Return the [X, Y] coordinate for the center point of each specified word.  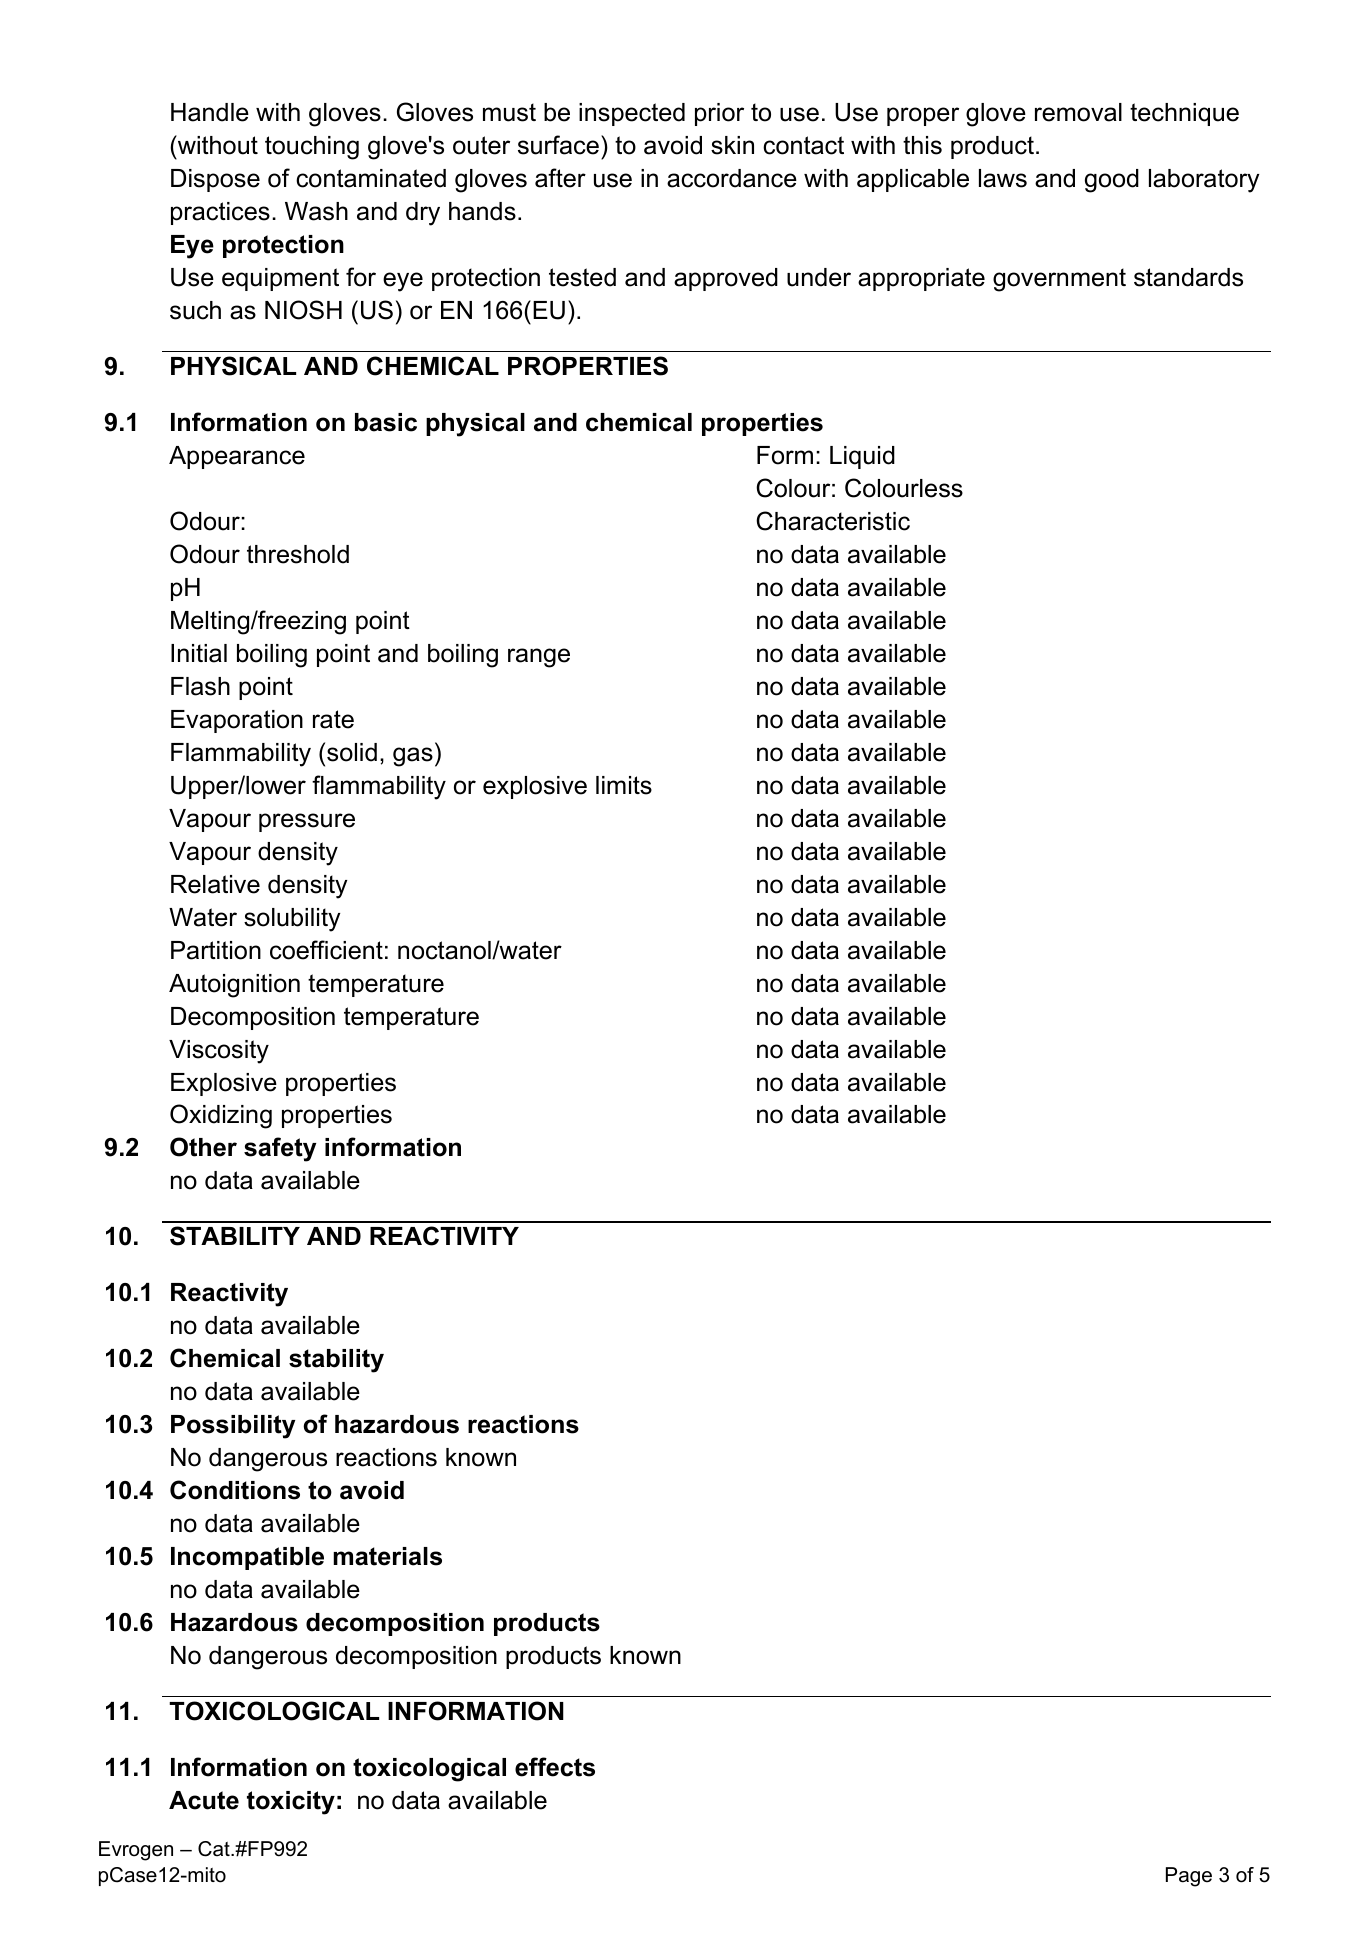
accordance [732, 178]
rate [333, 719]
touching [312, 148]
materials [387, 1556]
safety [280, 1149]
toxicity [291, 1803]
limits [624, 785]
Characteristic [833, 521]
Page [1189, 1877]
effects [555, 1767]
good [1112, 181]
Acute [204, 1800]
